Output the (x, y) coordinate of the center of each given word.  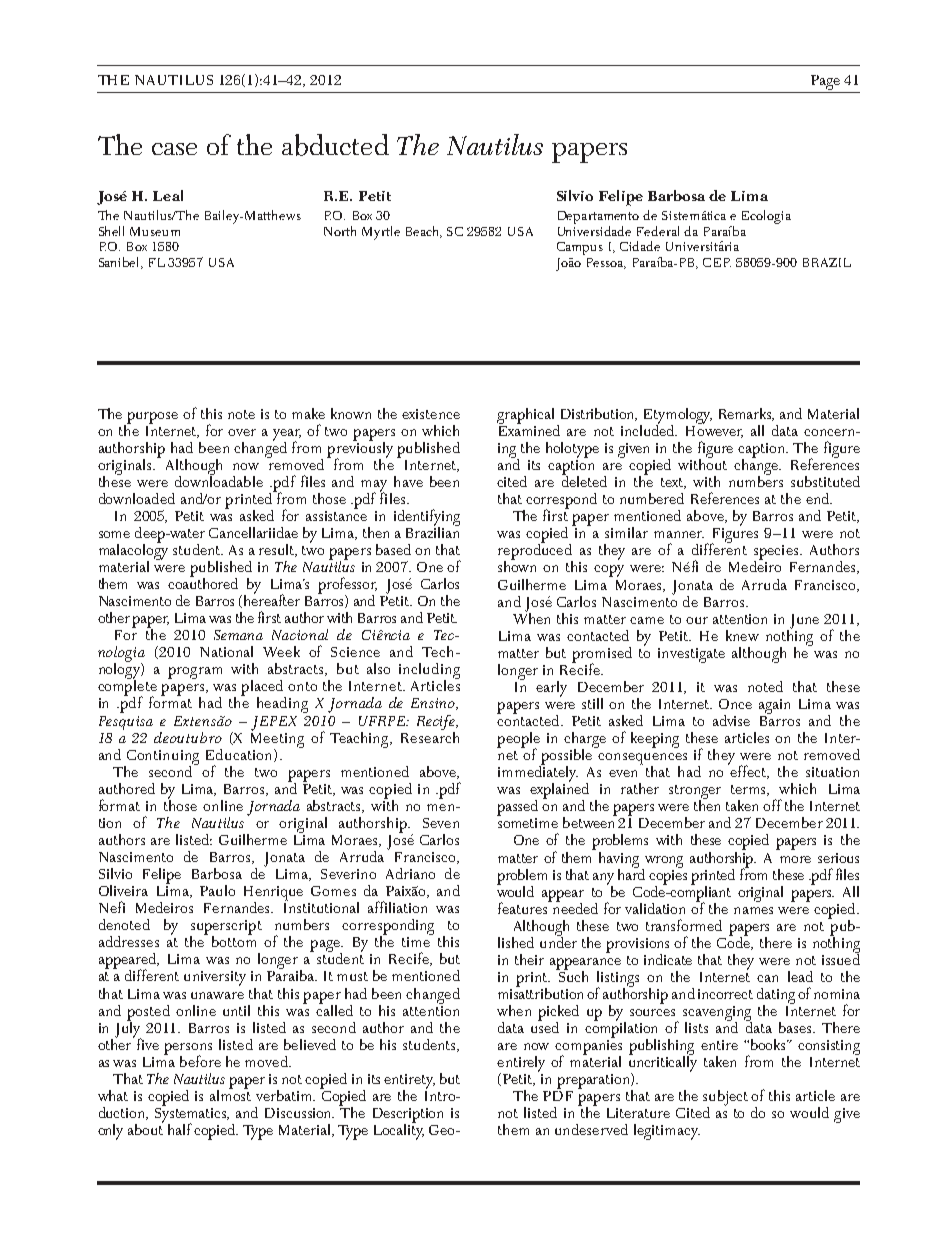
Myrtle (381, 233)
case (174, 149)
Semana (238, 635)
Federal (658, 231)
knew (742, 635)
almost (230, 1094)
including (429, 672)
